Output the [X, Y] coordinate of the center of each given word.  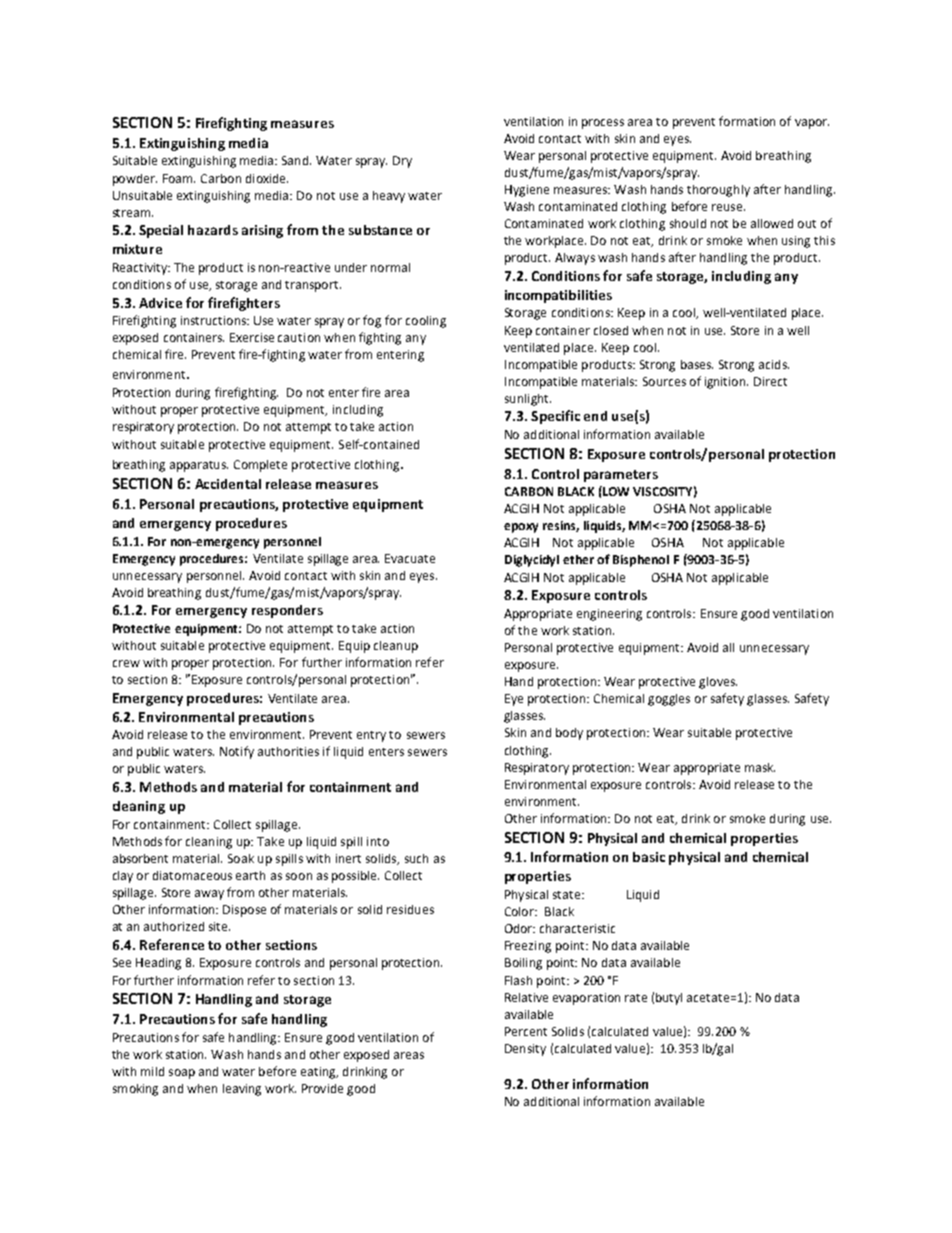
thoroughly [718, 191]
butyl [669, 999]
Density [525, 1050]
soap [182, 1074]
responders [287, 611]
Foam [179, 178]
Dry [402, 162]
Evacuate [410, 558]
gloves [718, 683]
